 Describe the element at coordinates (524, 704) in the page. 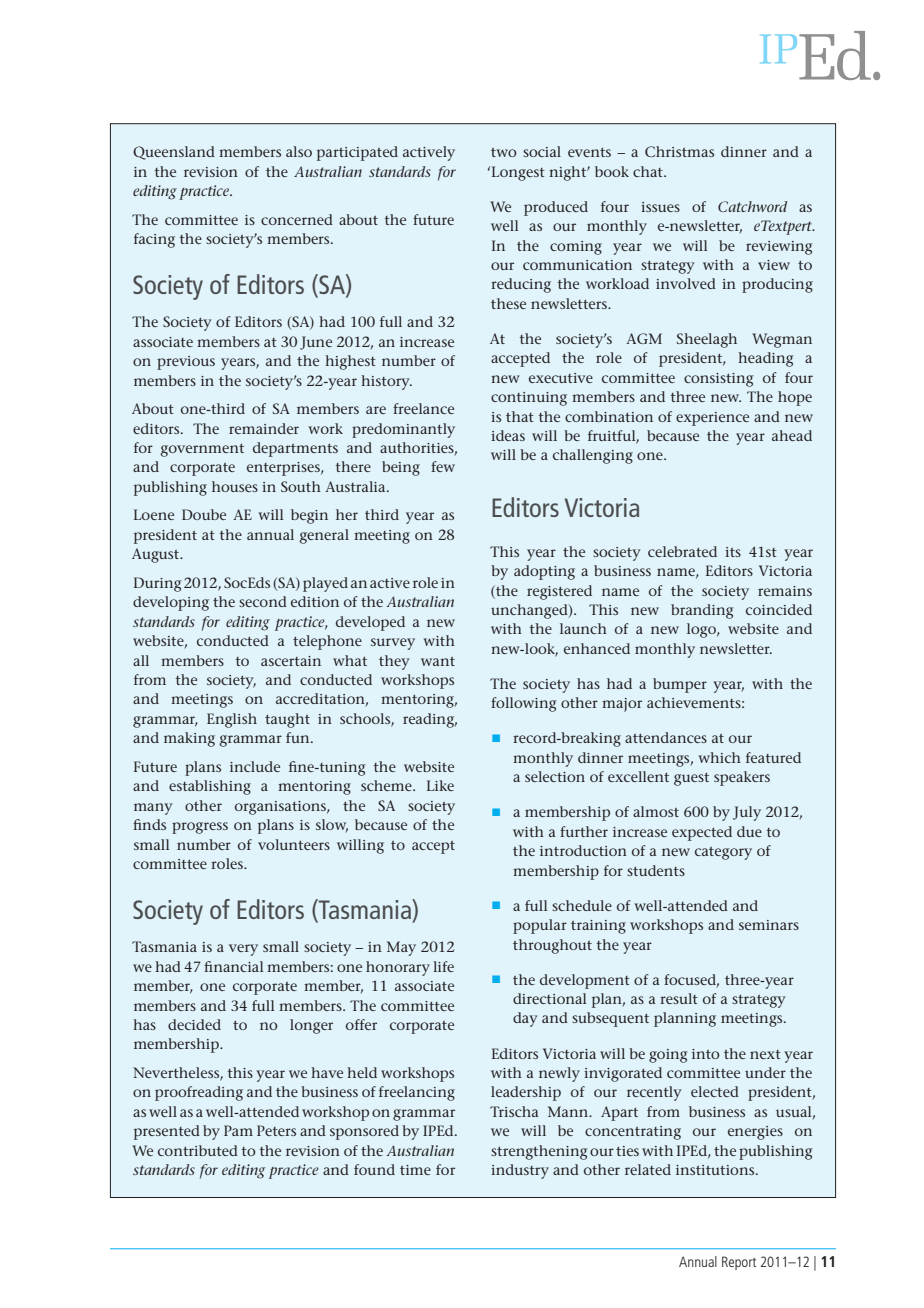

I see `following` at that location.
